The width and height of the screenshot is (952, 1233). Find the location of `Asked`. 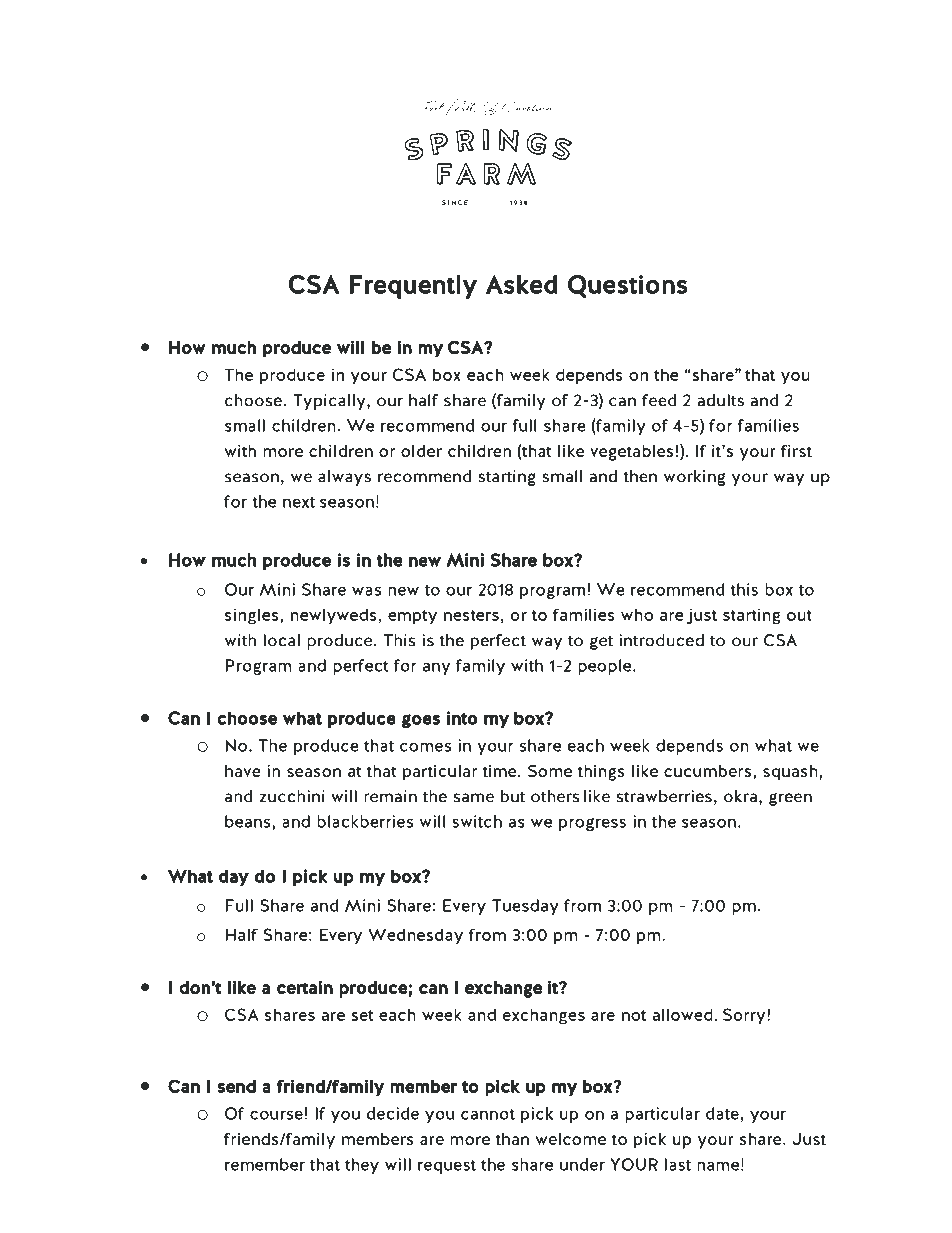

Asked is located at coordinates (521, 284).
